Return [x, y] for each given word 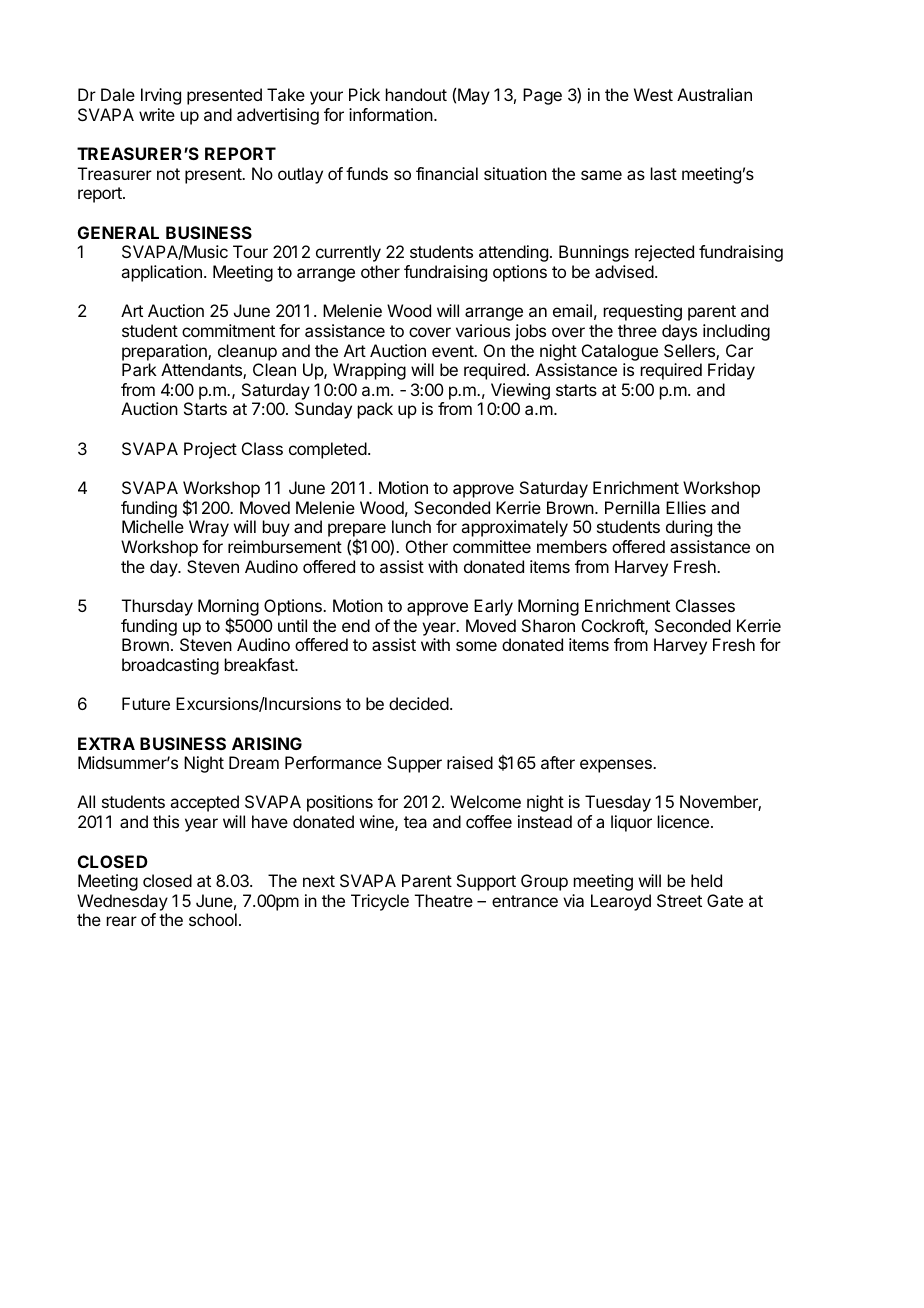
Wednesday [122, 902]
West [653, 94]
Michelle [153, 526]
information [391, 114]
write [157, 114]
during [689, 528]
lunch [411, 526]
